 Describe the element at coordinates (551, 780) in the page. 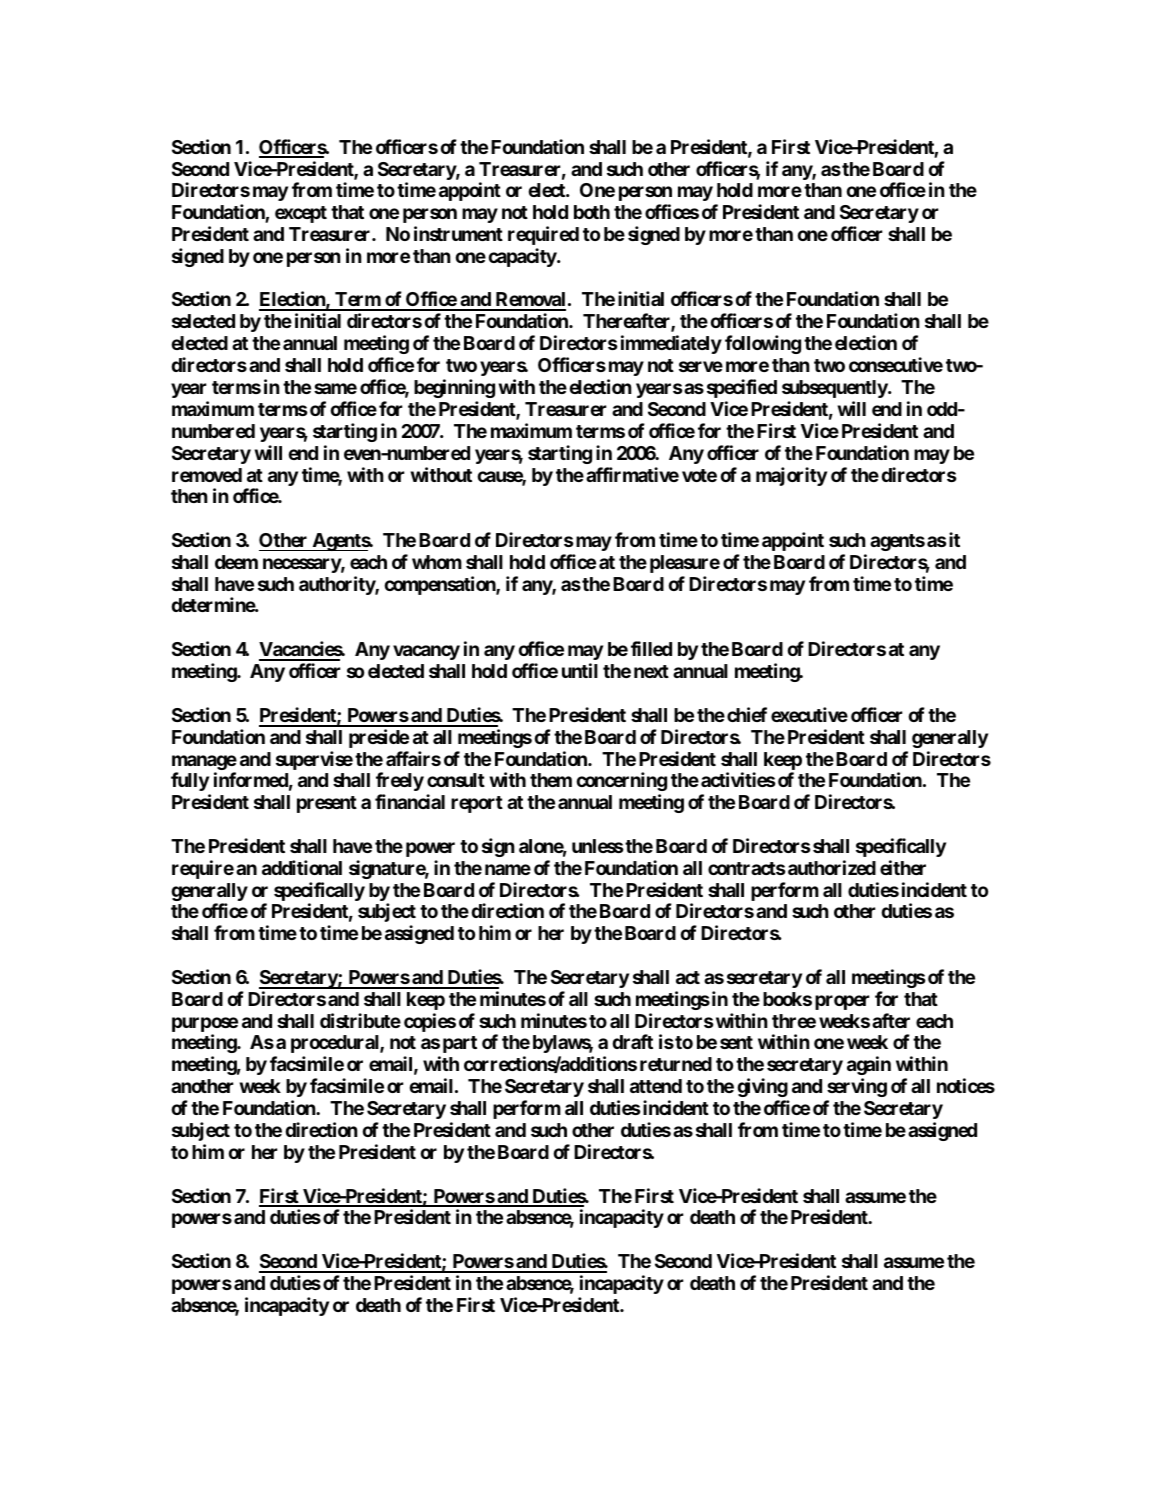

I see `them` at that location.
